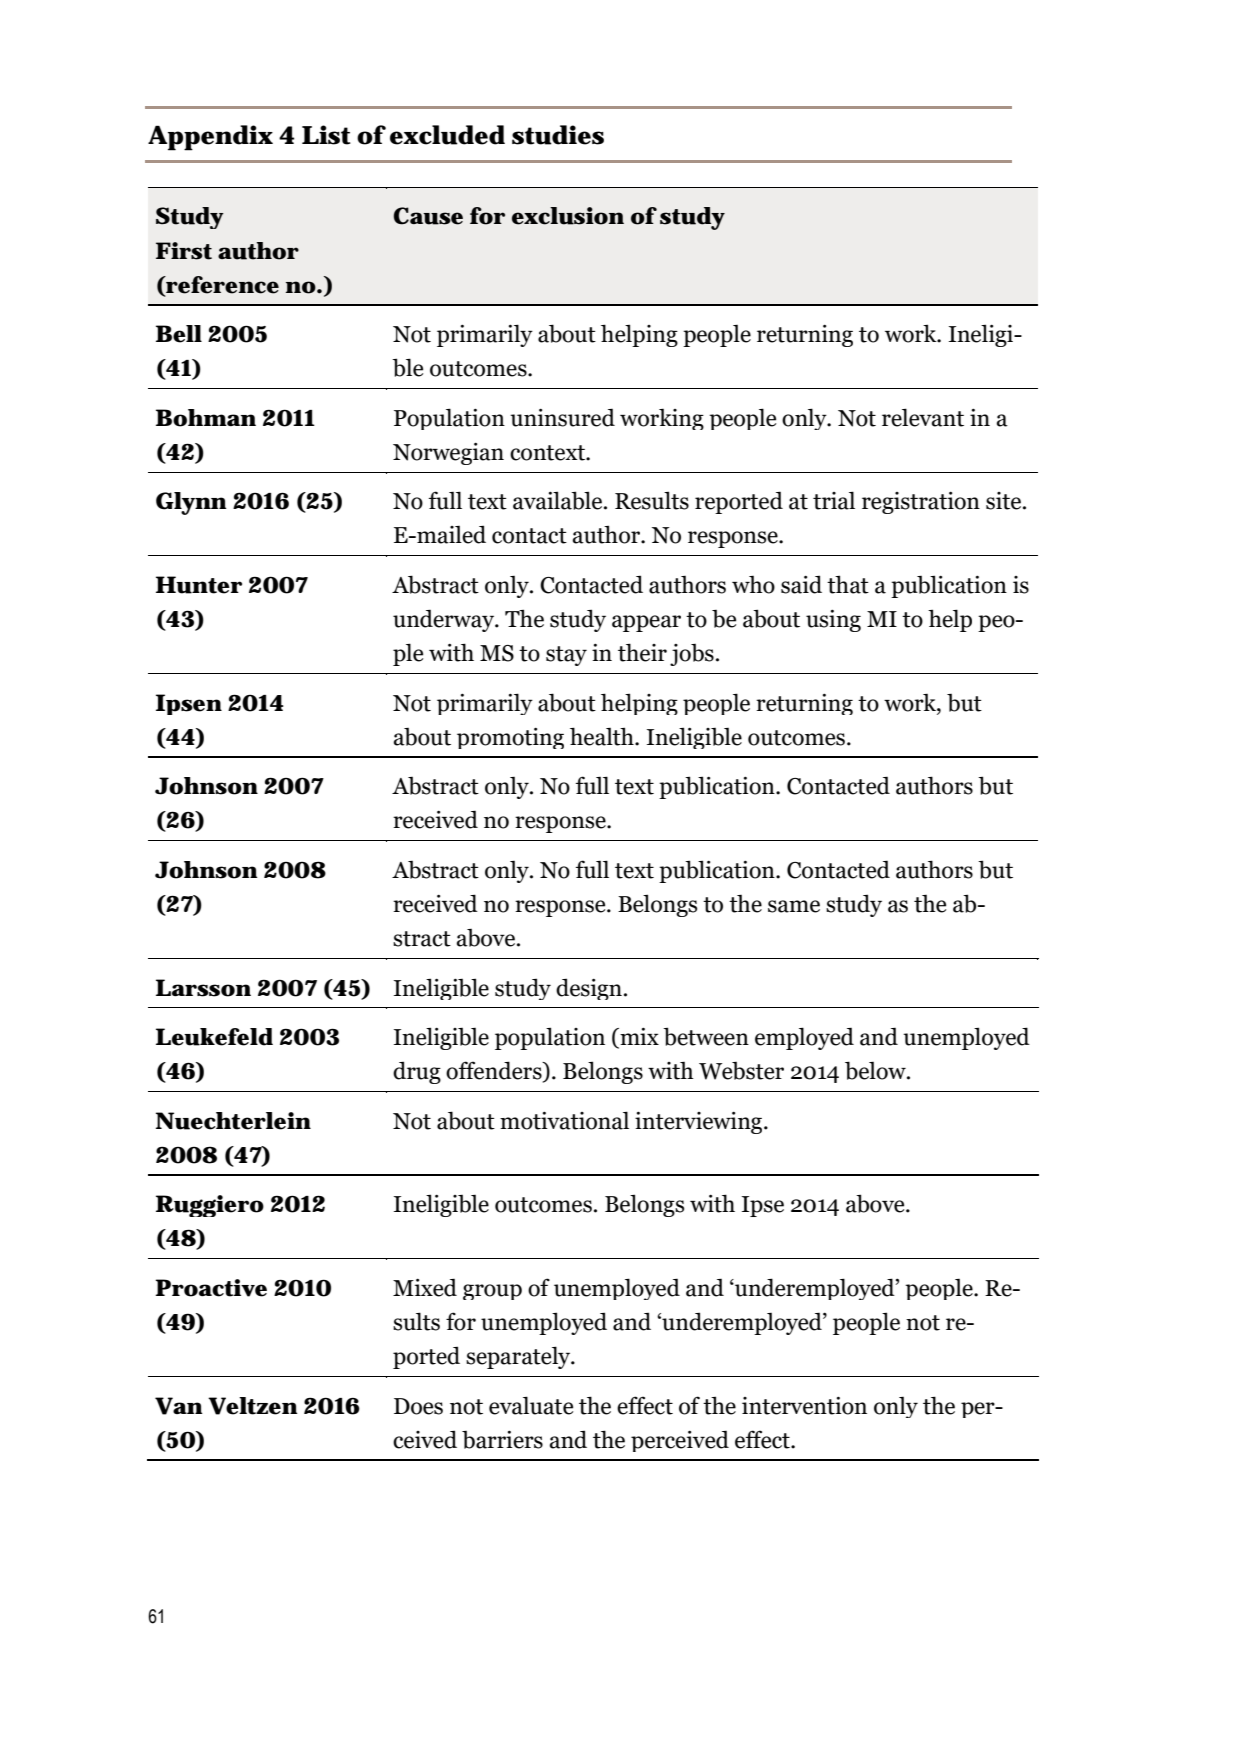 This screenshot has width=1247, height=1764. What do you see at coordinates (211, 1288) in the screenshot?
I see `Proactive` at bounding box center [211, 1288].
